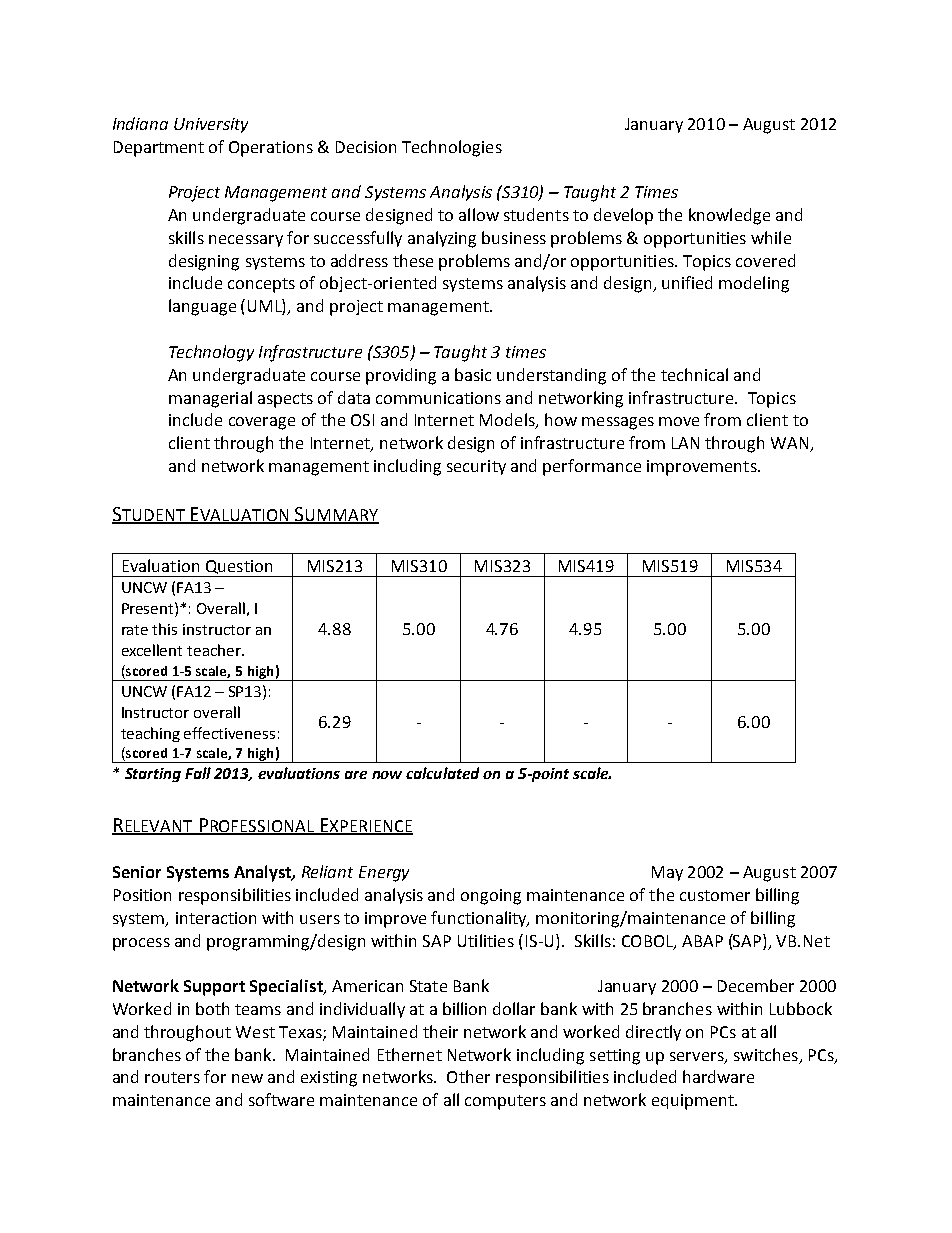  Describe the element at coordinates (694, 374) in the document. I see `technical` at that location.
